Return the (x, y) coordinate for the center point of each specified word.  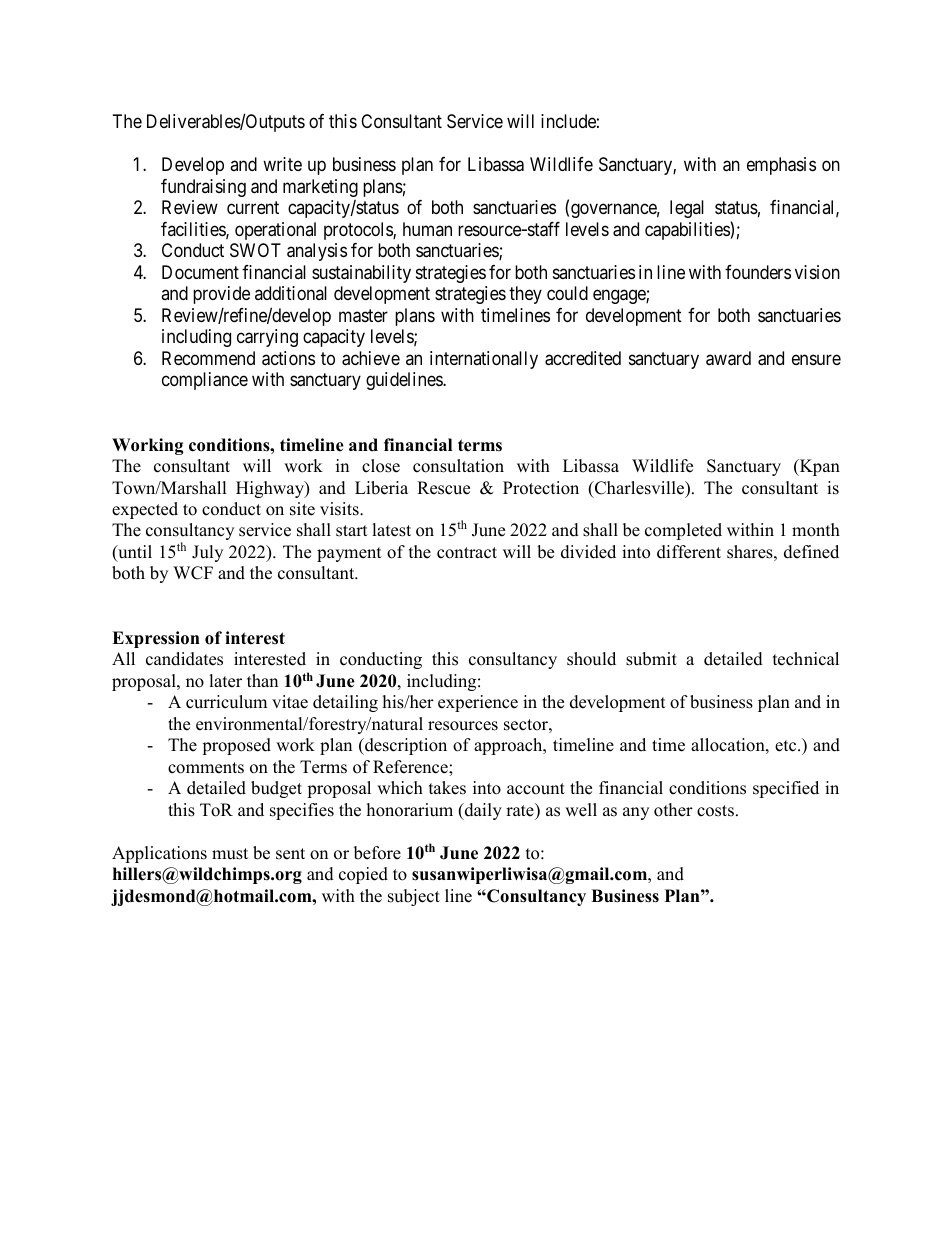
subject (414, 897)
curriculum (226, 702)
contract (467, 553)
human (427, 229)
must (230, 854)
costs (715, 811)
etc (787, 746)
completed (683, 531)
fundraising (203, 188)
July (207, 553)
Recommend (208, 358)
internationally (484, 360)
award (728, 358)
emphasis (781, 166)
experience (478, 703)
